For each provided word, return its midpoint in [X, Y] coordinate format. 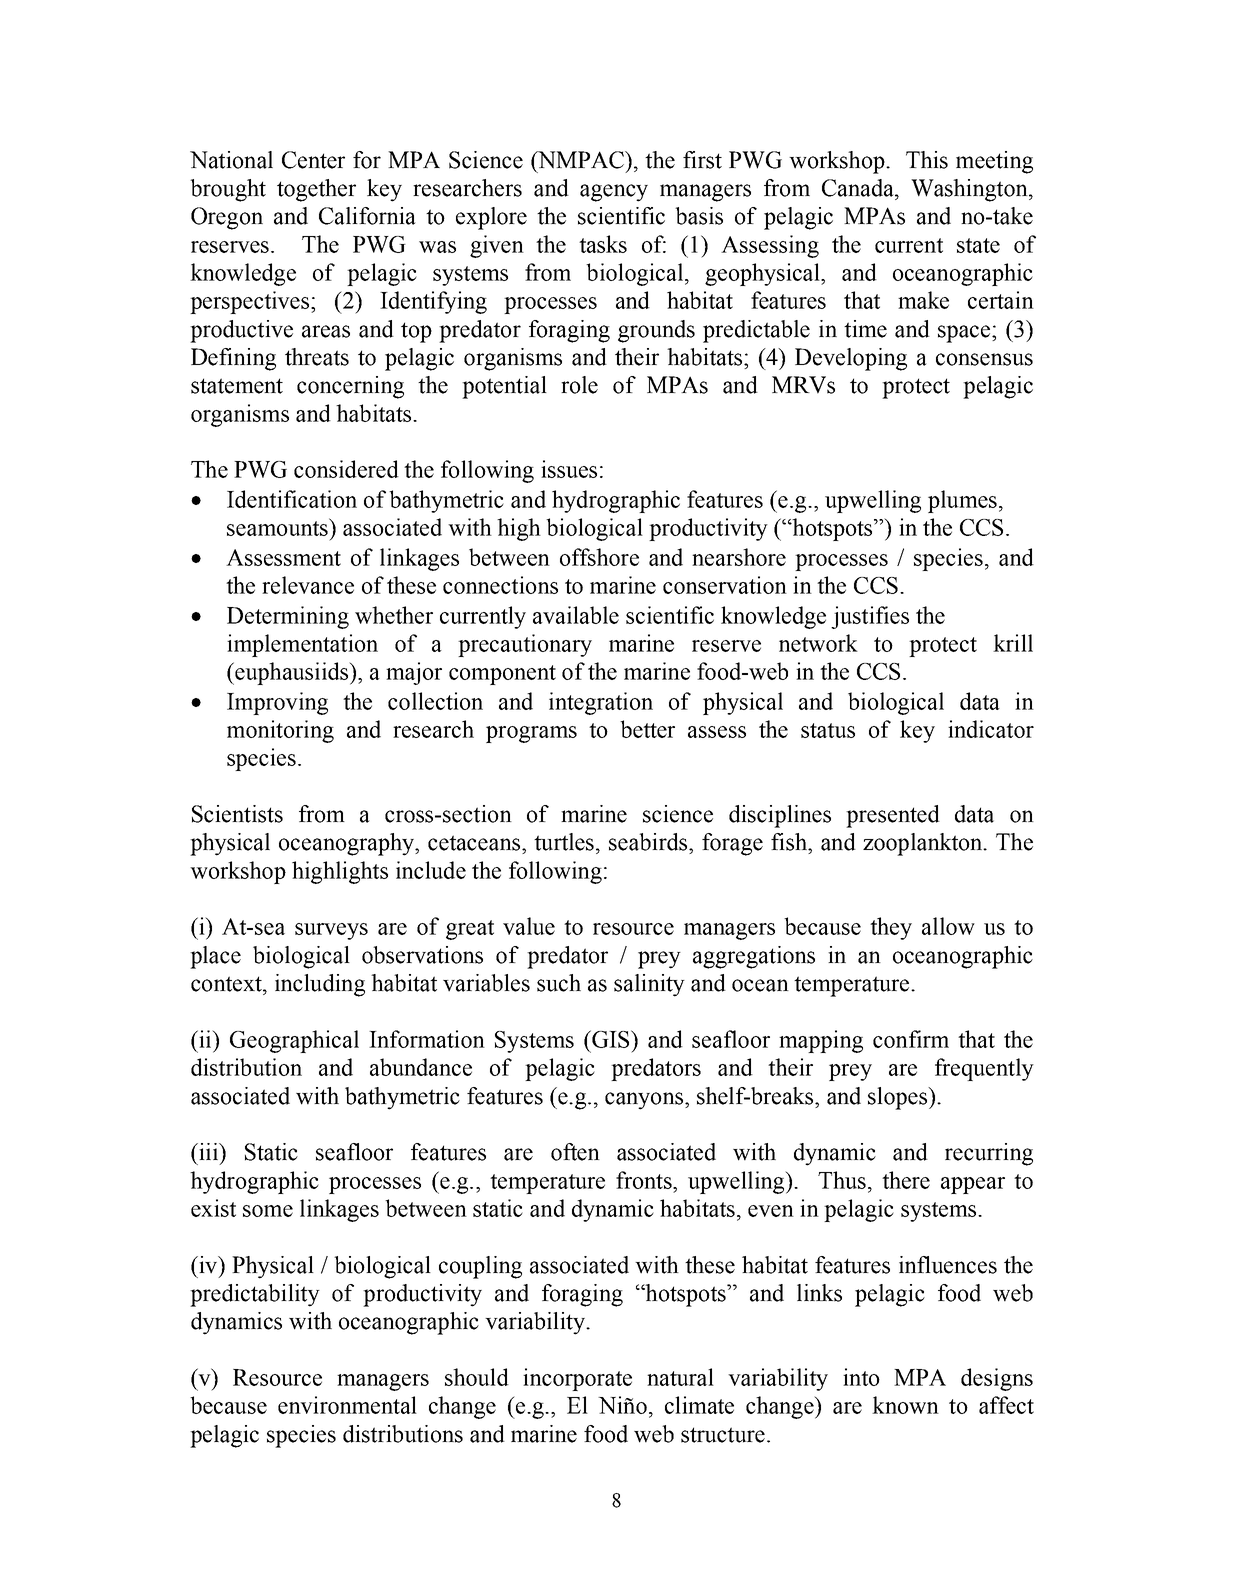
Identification [292, 499]
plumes [962, 501]
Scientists [237, 814]
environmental [347, 1405]
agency [614, 193]
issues [569, 469]
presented [893, 816]
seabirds [648, 842]
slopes [898, 1098]
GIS [611, 1039]
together [316, 190]
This [927, 160]
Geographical [294, 1041]
